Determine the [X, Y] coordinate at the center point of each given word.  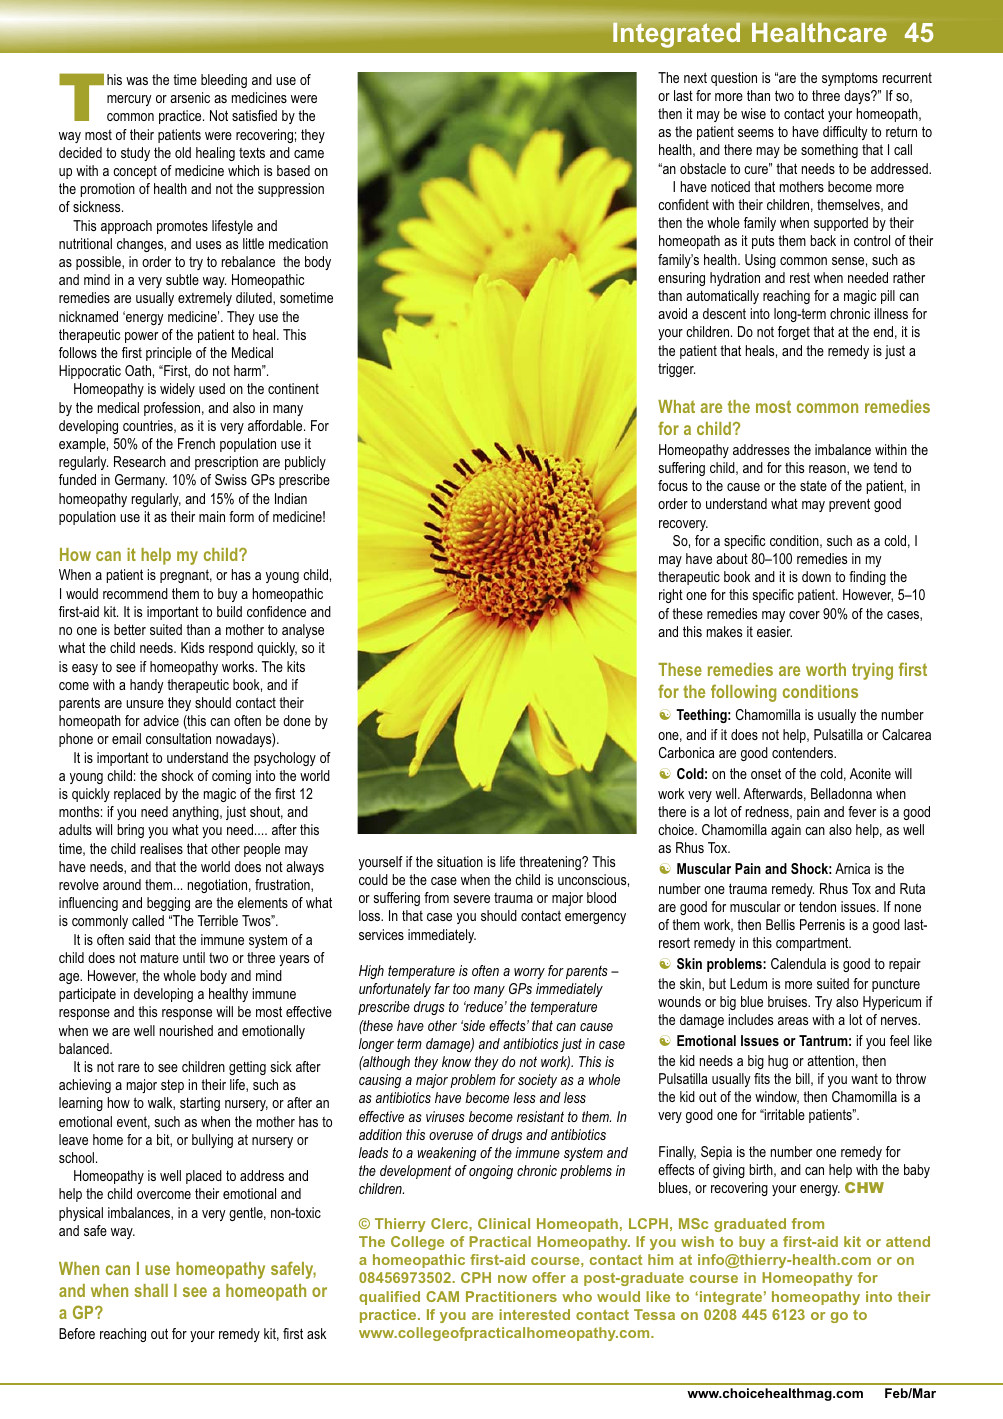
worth [826, 669]
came [309, 154]
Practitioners [511, 1296]
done [297, 720]
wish [697, 1241]
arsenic [190, 97]
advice [161, 720]
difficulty [845, 133]
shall [151, 1290]
